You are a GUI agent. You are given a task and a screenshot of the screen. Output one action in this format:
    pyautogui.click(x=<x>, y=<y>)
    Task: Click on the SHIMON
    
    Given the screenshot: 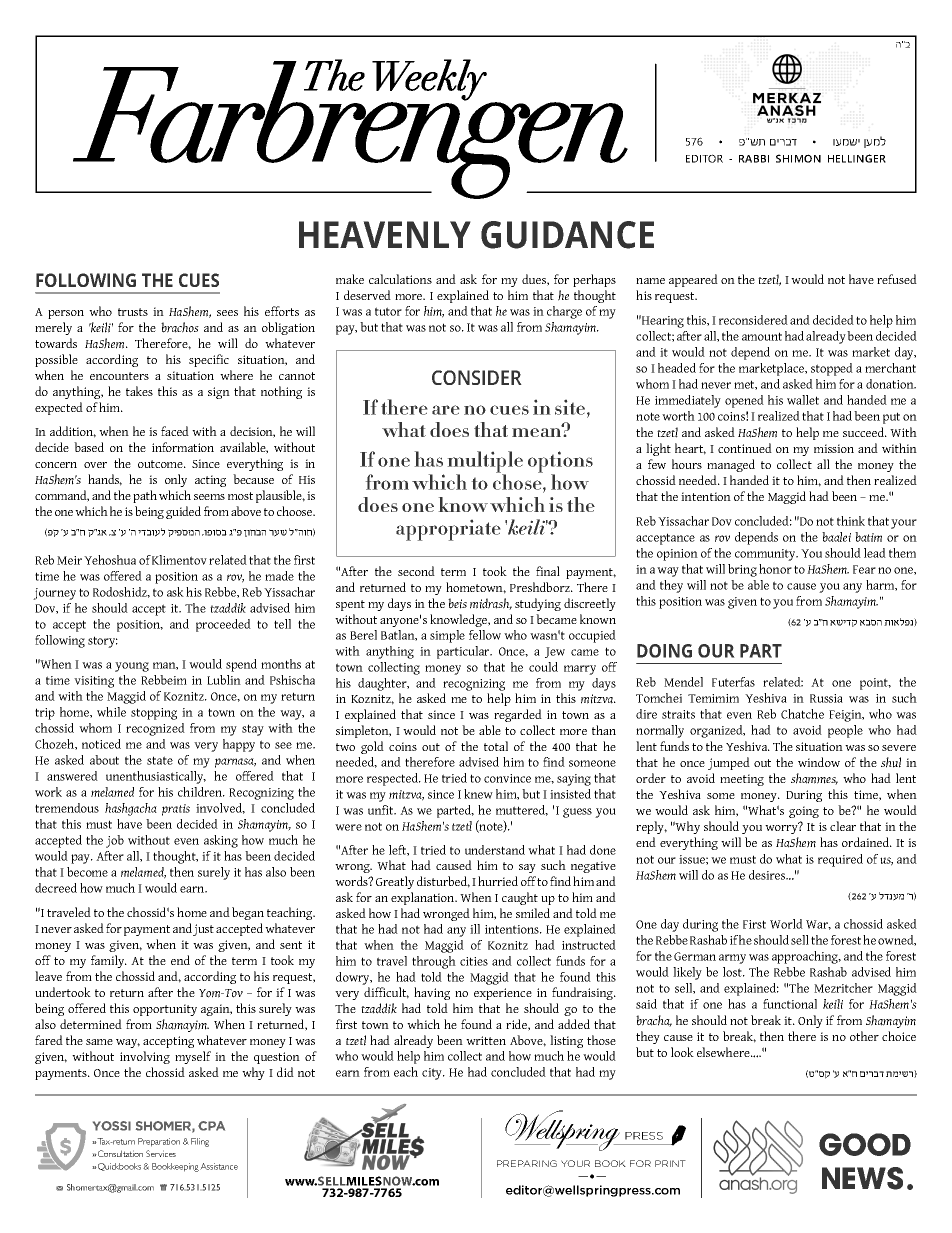 What is the action you would take?
    pyautogui.click(x=798, y=158)
